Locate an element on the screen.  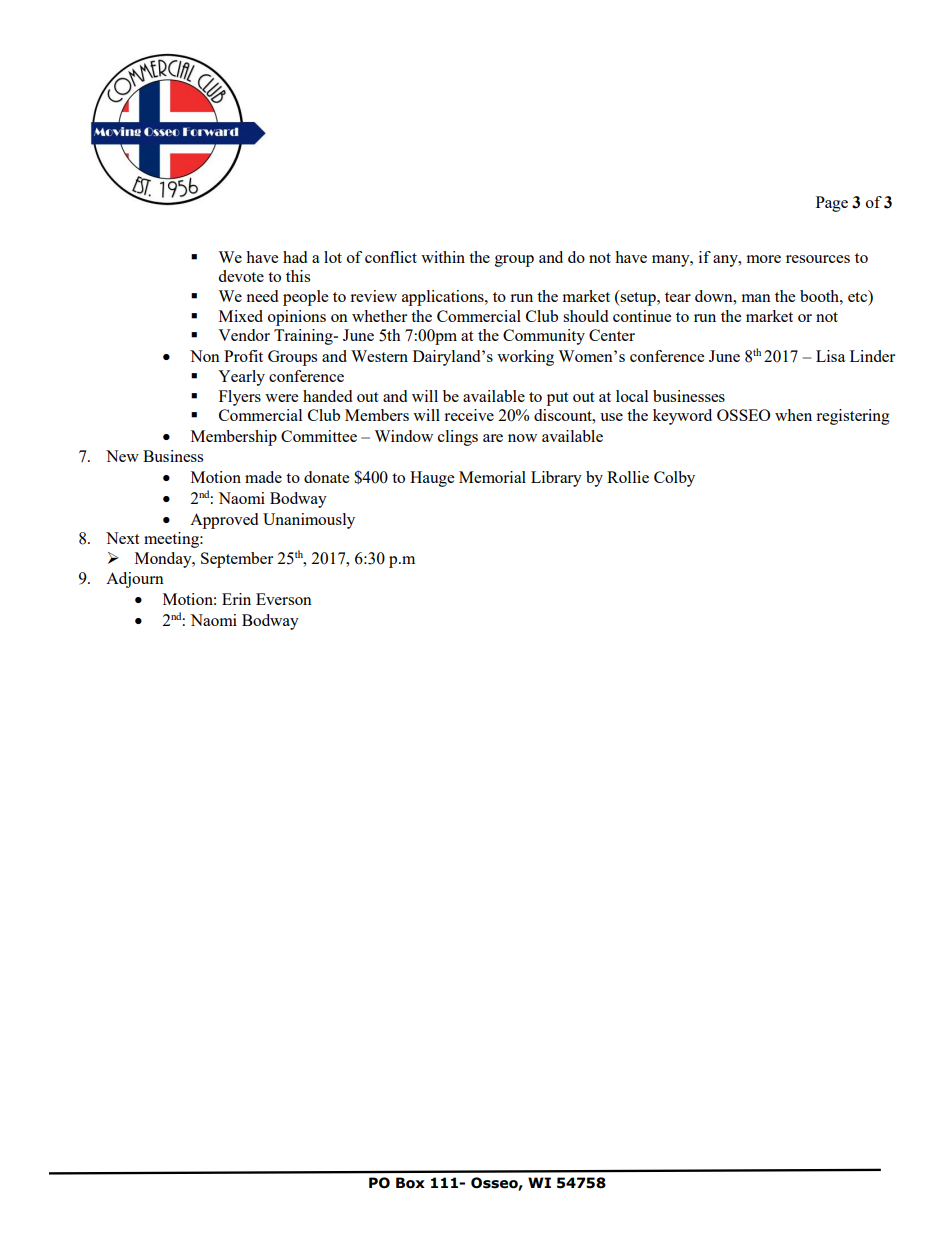
Flyers is located at coordinates (240, 398).
